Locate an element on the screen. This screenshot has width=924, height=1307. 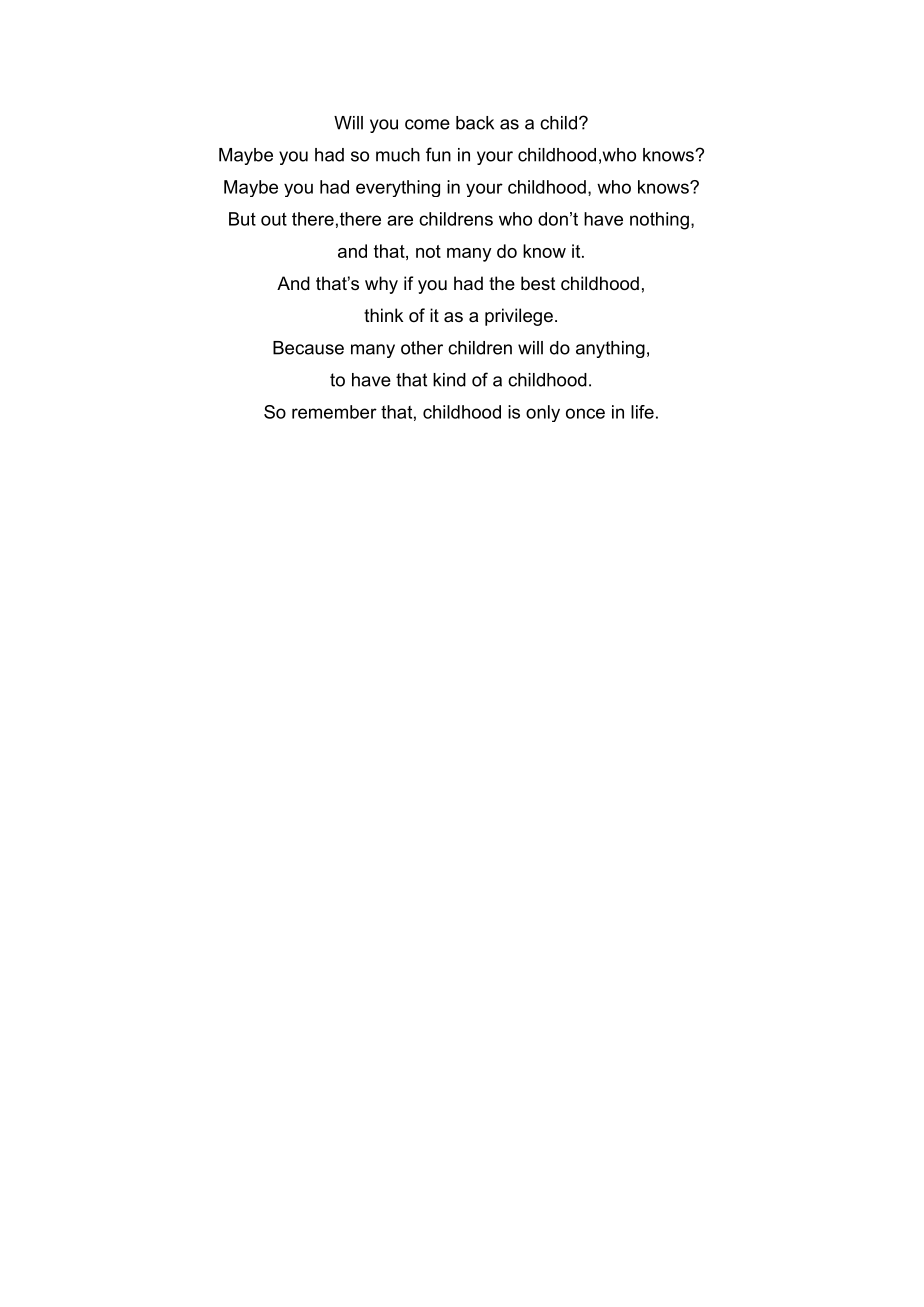
much is located at coordinates (398, 155).
